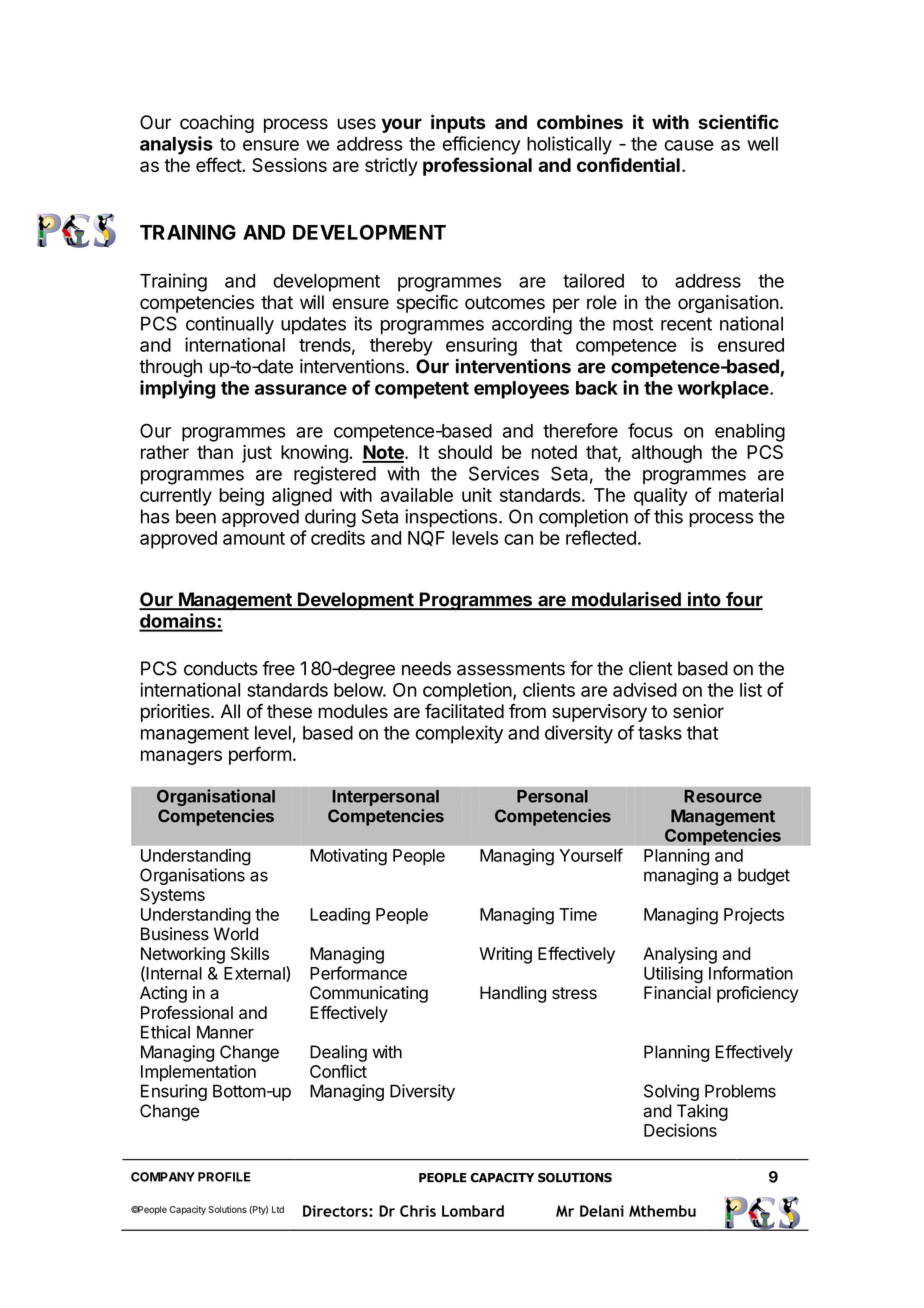  What do you see at coordinates (660, 496) in the screenshot?
I see `quality` at bounding box center [660, 496].
